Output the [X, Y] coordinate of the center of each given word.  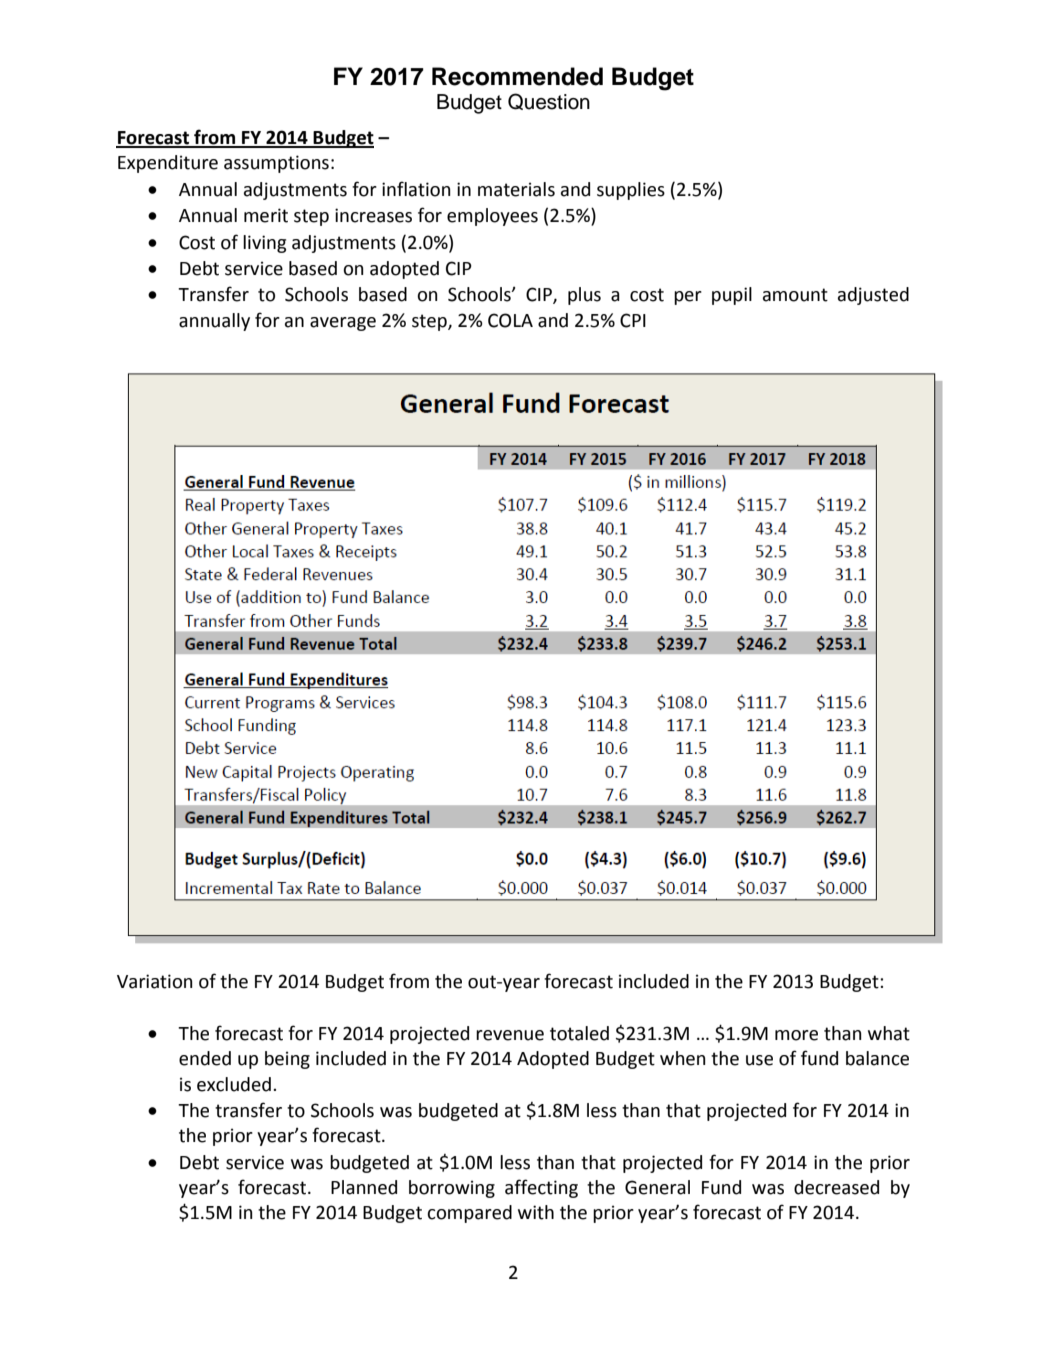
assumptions [276, 164]
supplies [631, 191]
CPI [633, 320]
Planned [364, 1187]
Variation [155, 981]
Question [549, 101]
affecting [541, 1188]
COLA [510, 320]
